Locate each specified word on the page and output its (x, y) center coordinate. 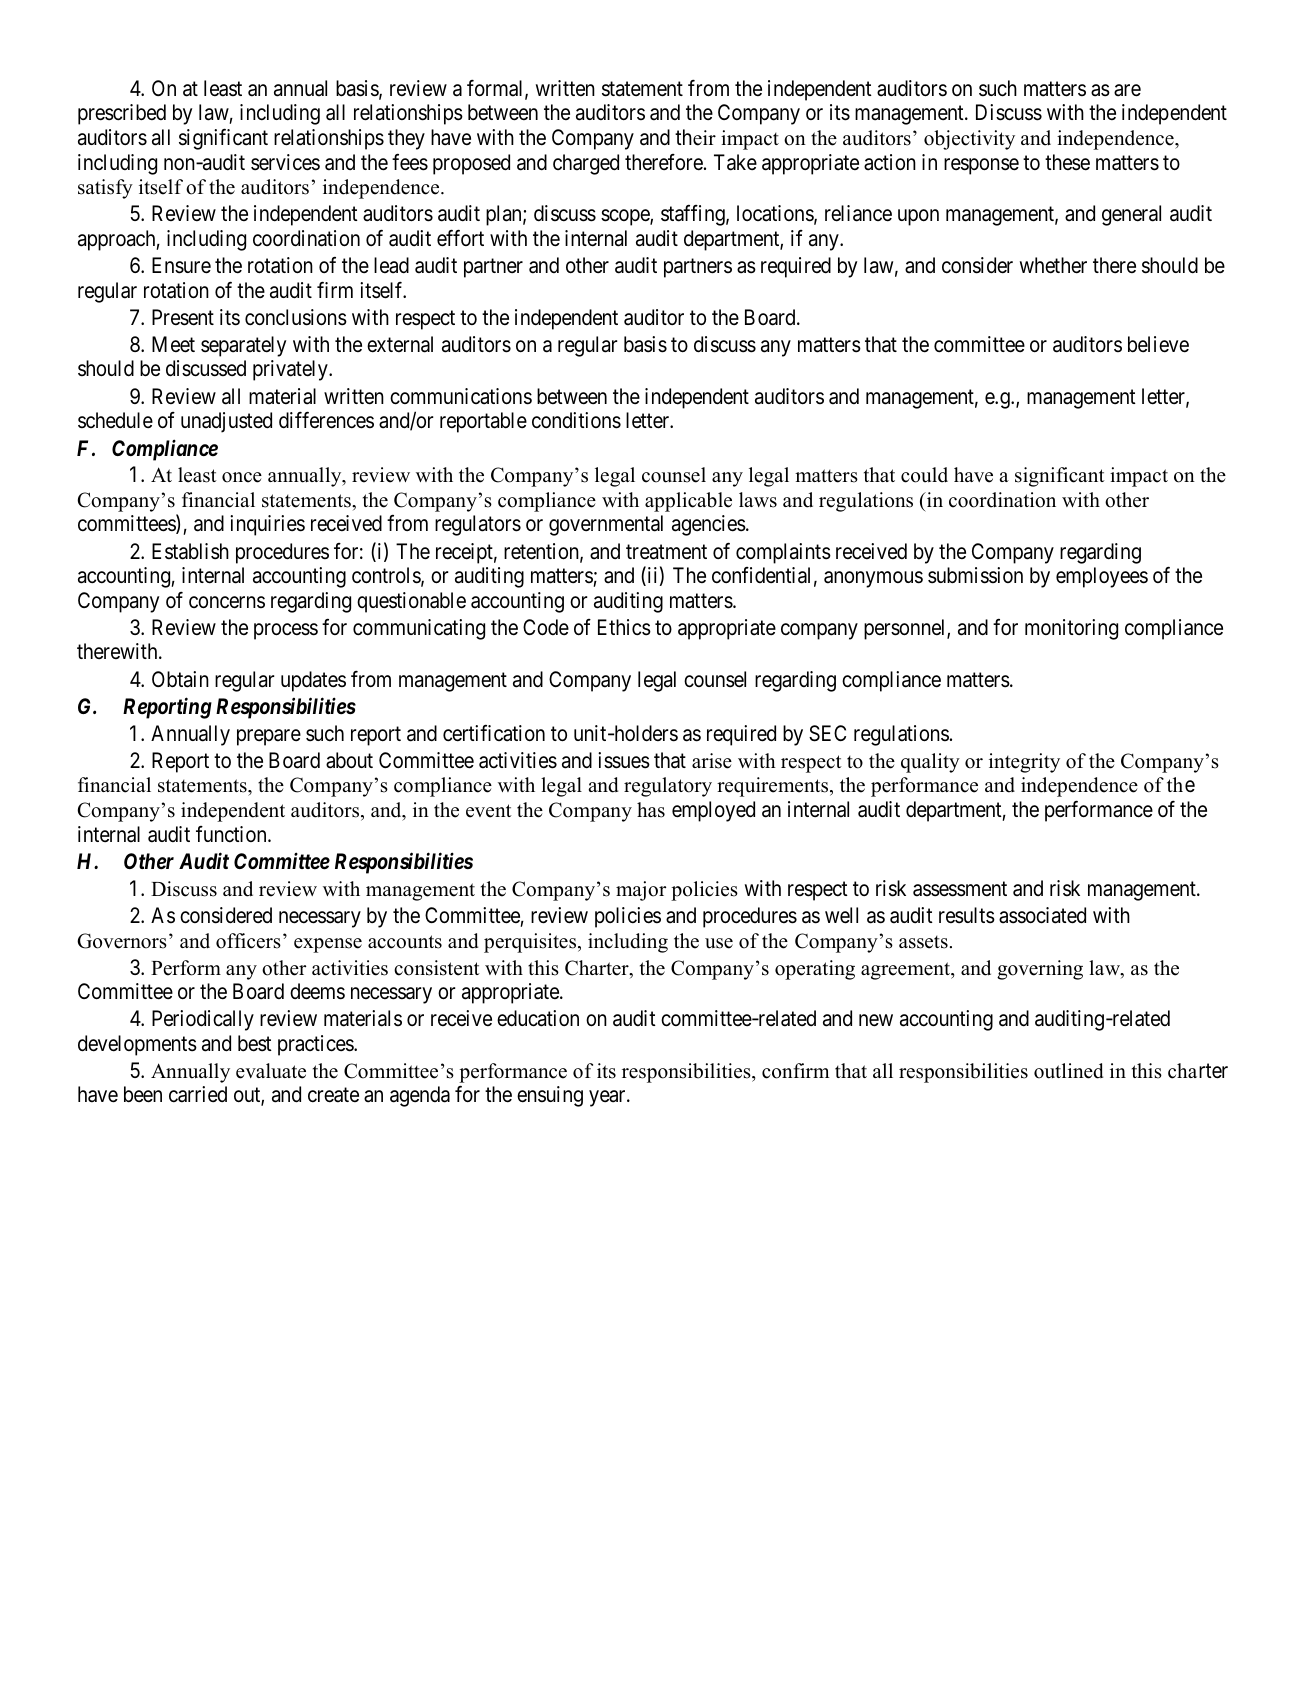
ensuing (550, 1096)
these (1067, 162)
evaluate (271, 1071)
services (285, 162)
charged (586, 164)
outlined (1068, 1071)
